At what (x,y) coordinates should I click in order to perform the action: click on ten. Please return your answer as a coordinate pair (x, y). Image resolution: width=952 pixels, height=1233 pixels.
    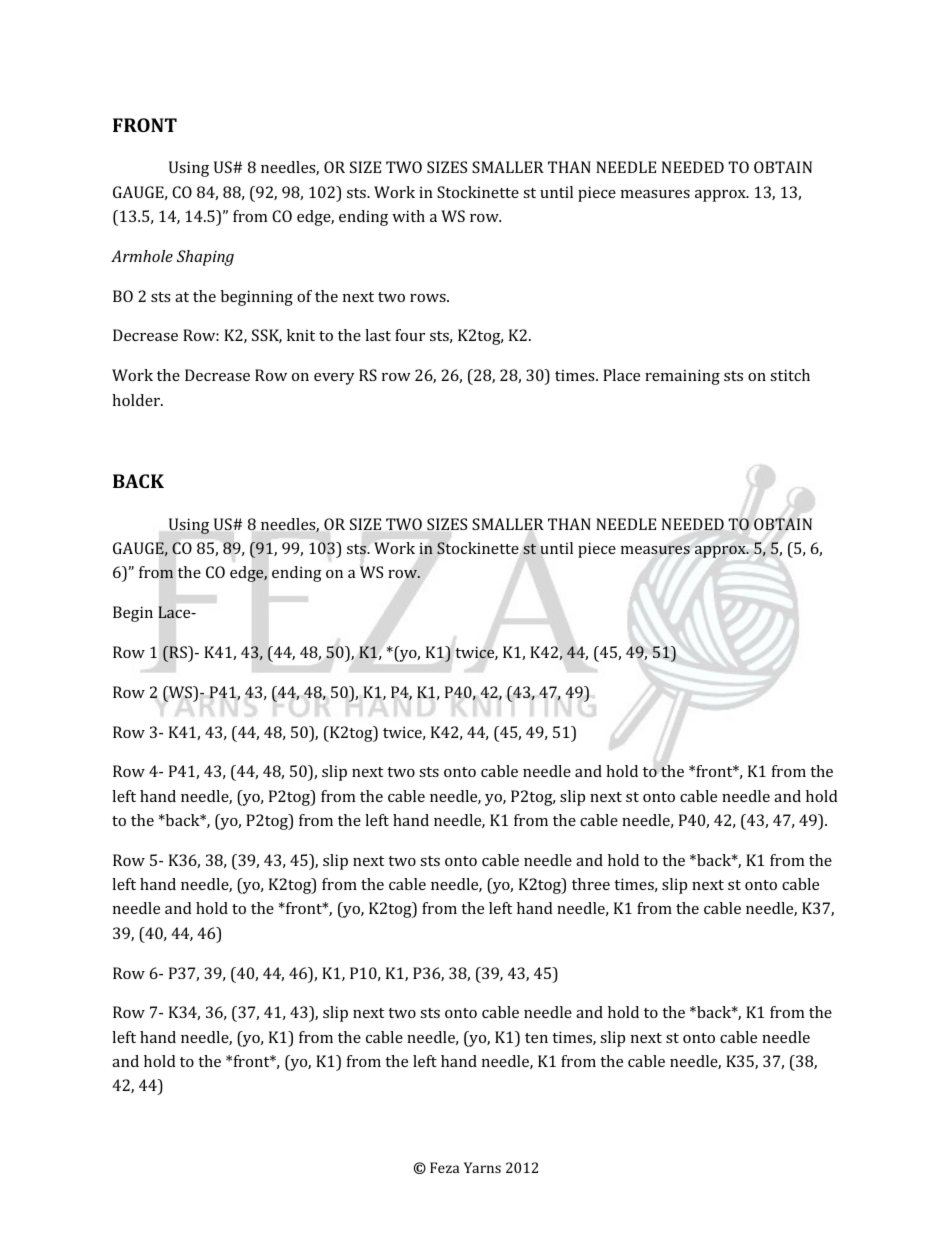
    Looking at the image, I should click on (536, 1038).
